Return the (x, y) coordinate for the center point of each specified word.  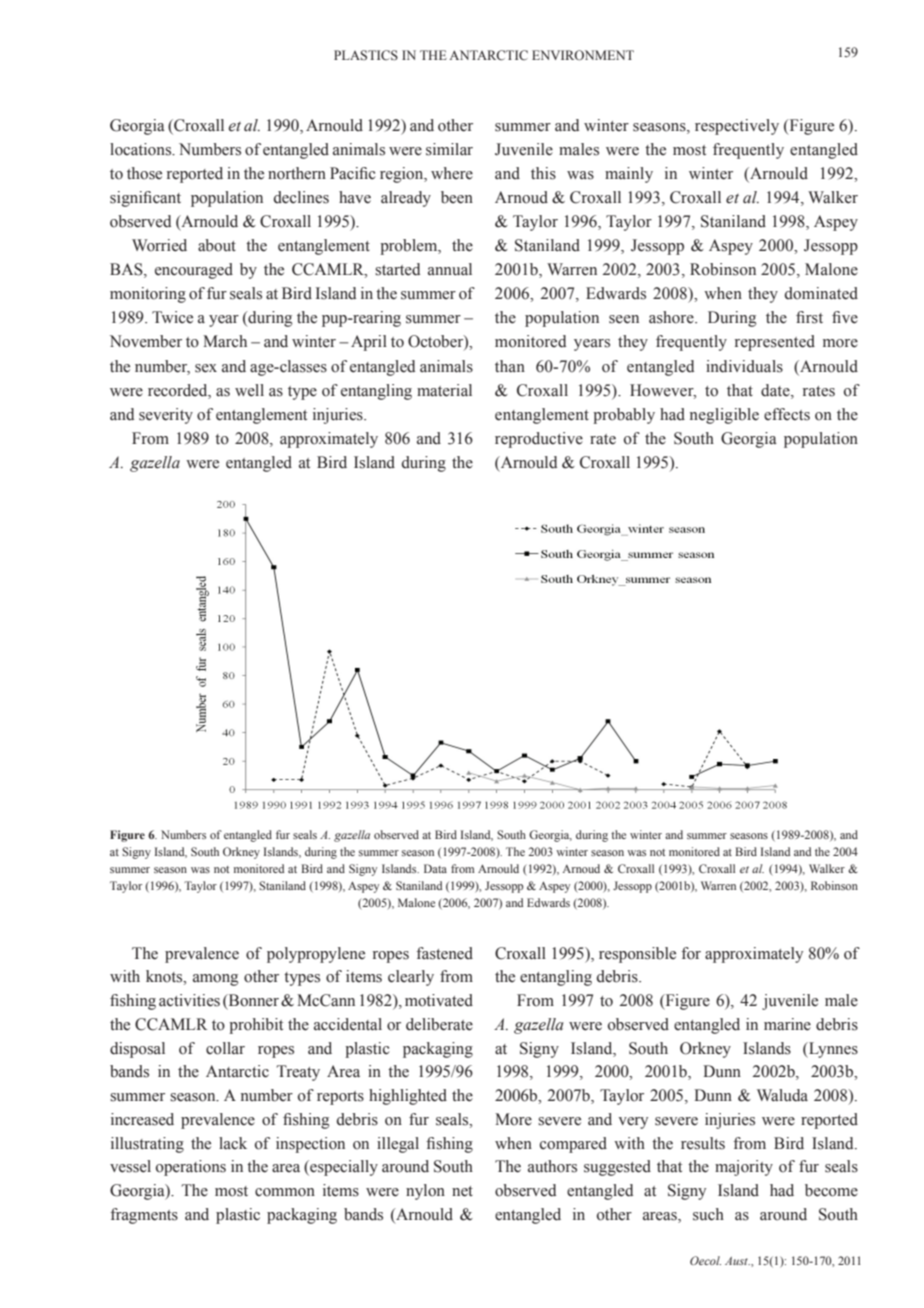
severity (166, 416)
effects (787, 414)
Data (435, 868)
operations (191, 1168)
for (691, 953)
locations (142, 149)
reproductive (539, 440)
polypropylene (316, 955)
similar (449, 149)
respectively (737, 127)
